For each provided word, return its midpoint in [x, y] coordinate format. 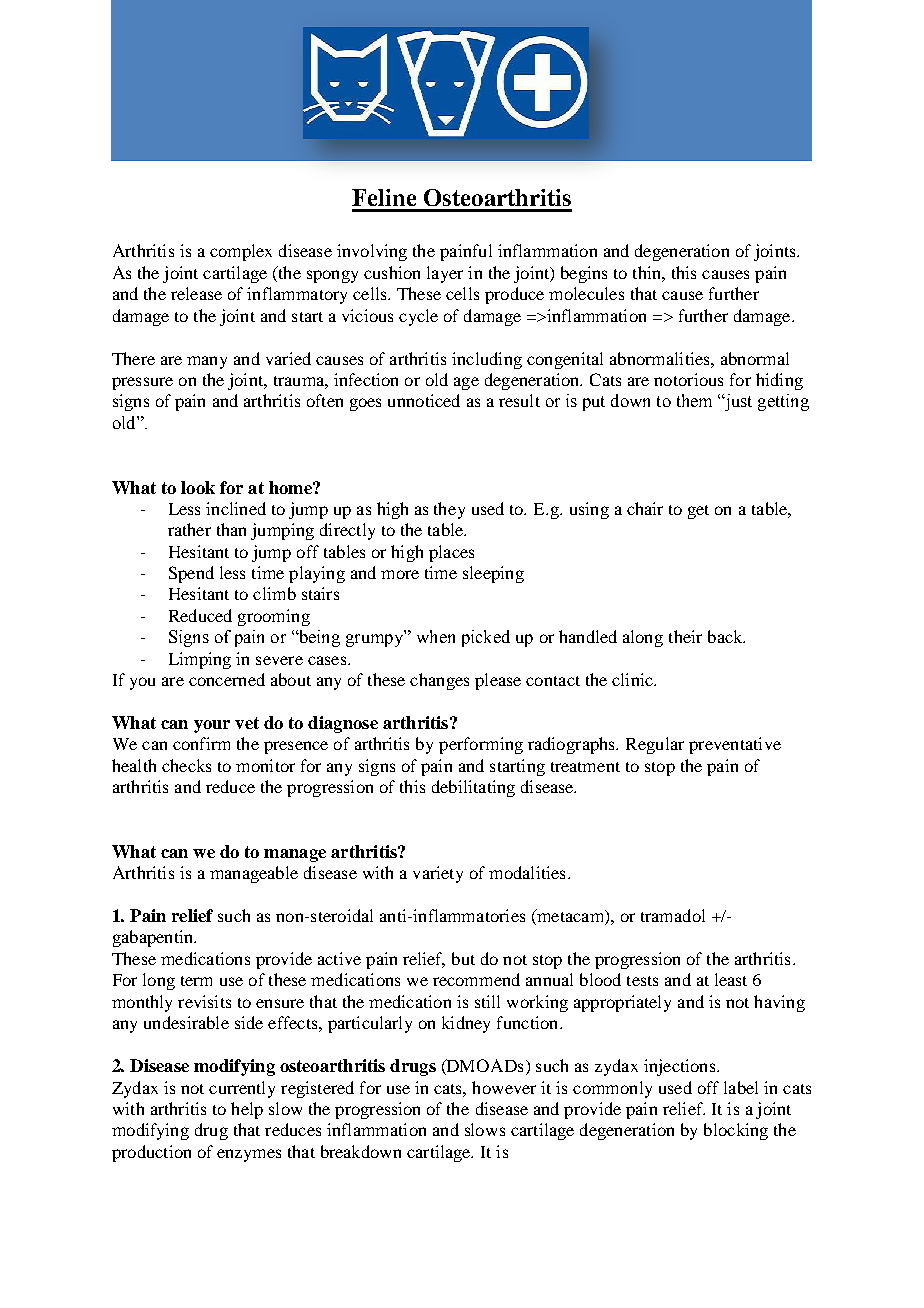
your [212, 726]
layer [445, 274]
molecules [586, 293]
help [247, 1110]
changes [439, 681]
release [196, 293]
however [504, 1087]
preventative [735, 745]
